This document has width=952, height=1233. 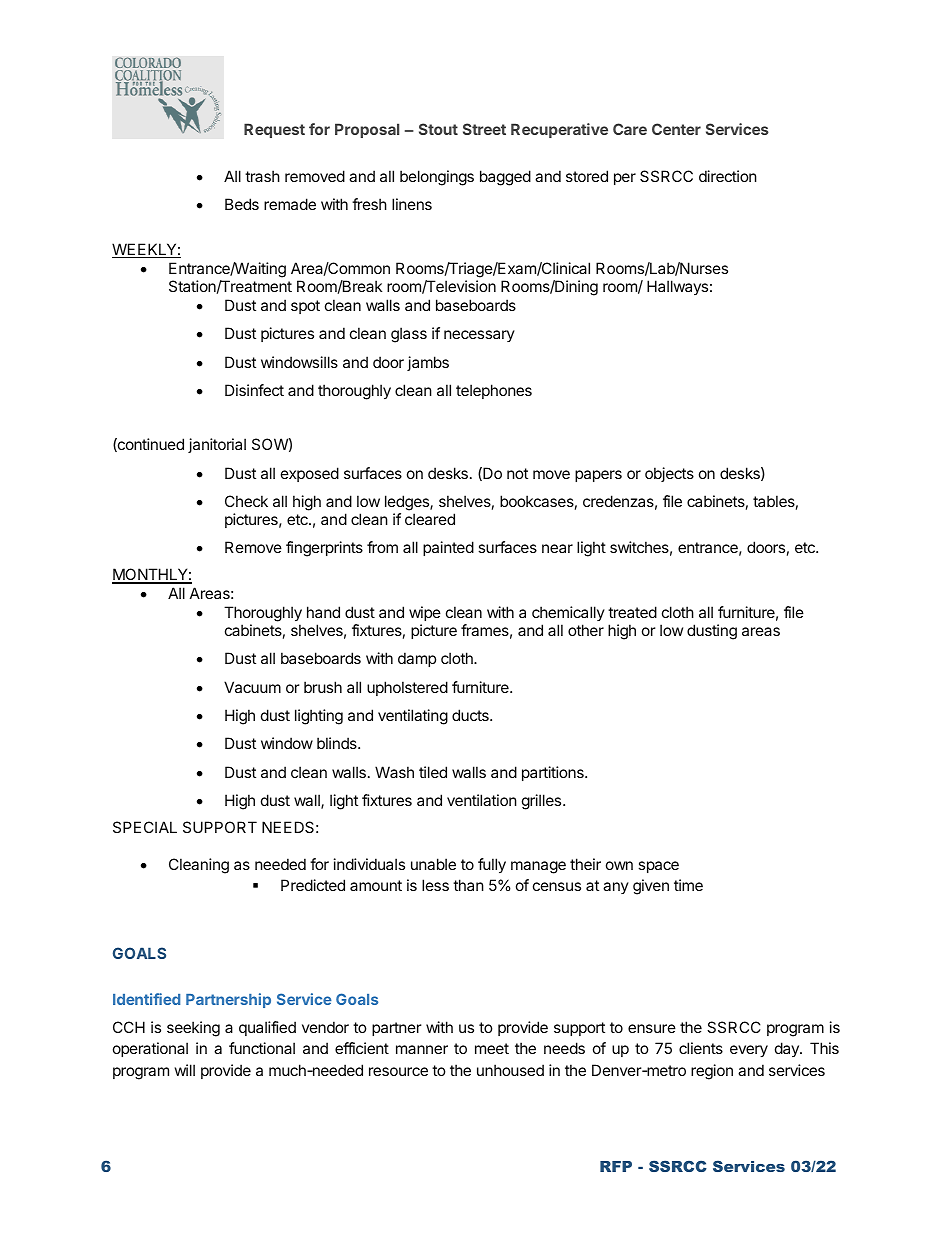 I want to click on region, so click(x=712, y=1072).
